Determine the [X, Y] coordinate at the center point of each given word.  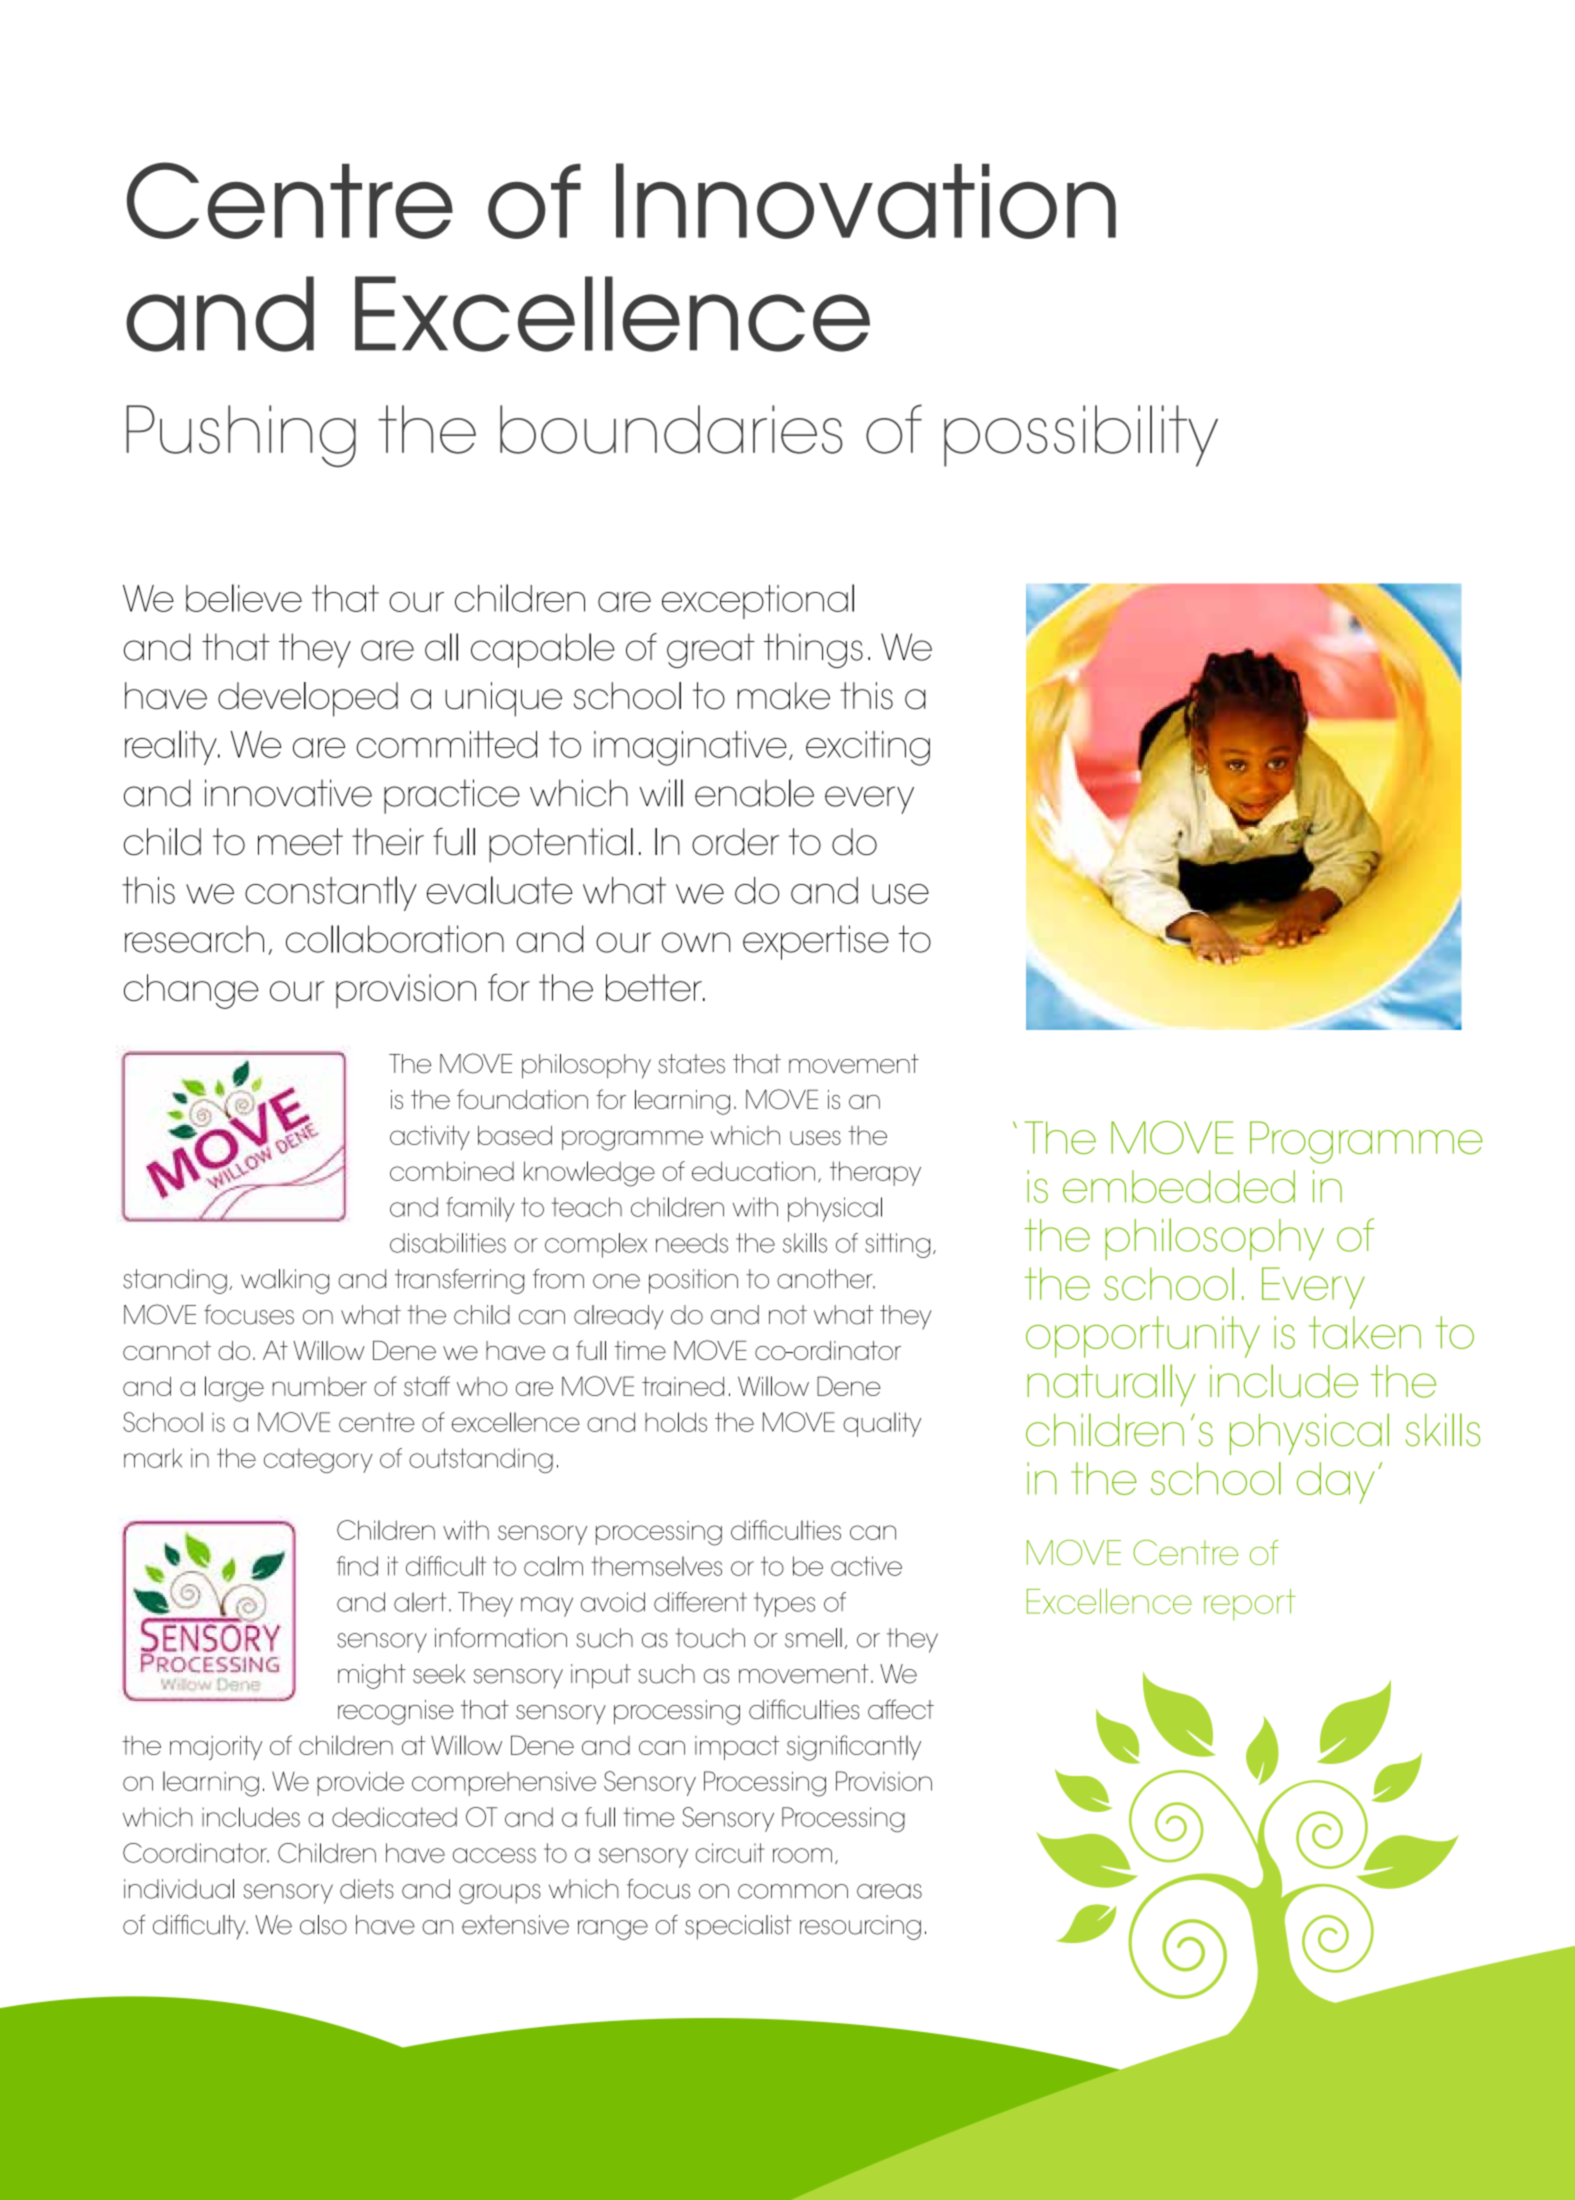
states [691, 1064]
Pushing [241, 436]
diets [367, 1889]
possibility [1081, 436]
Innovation [866, 201]
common [793, 1891]
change [191, 991]
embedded [1179, 1186]
